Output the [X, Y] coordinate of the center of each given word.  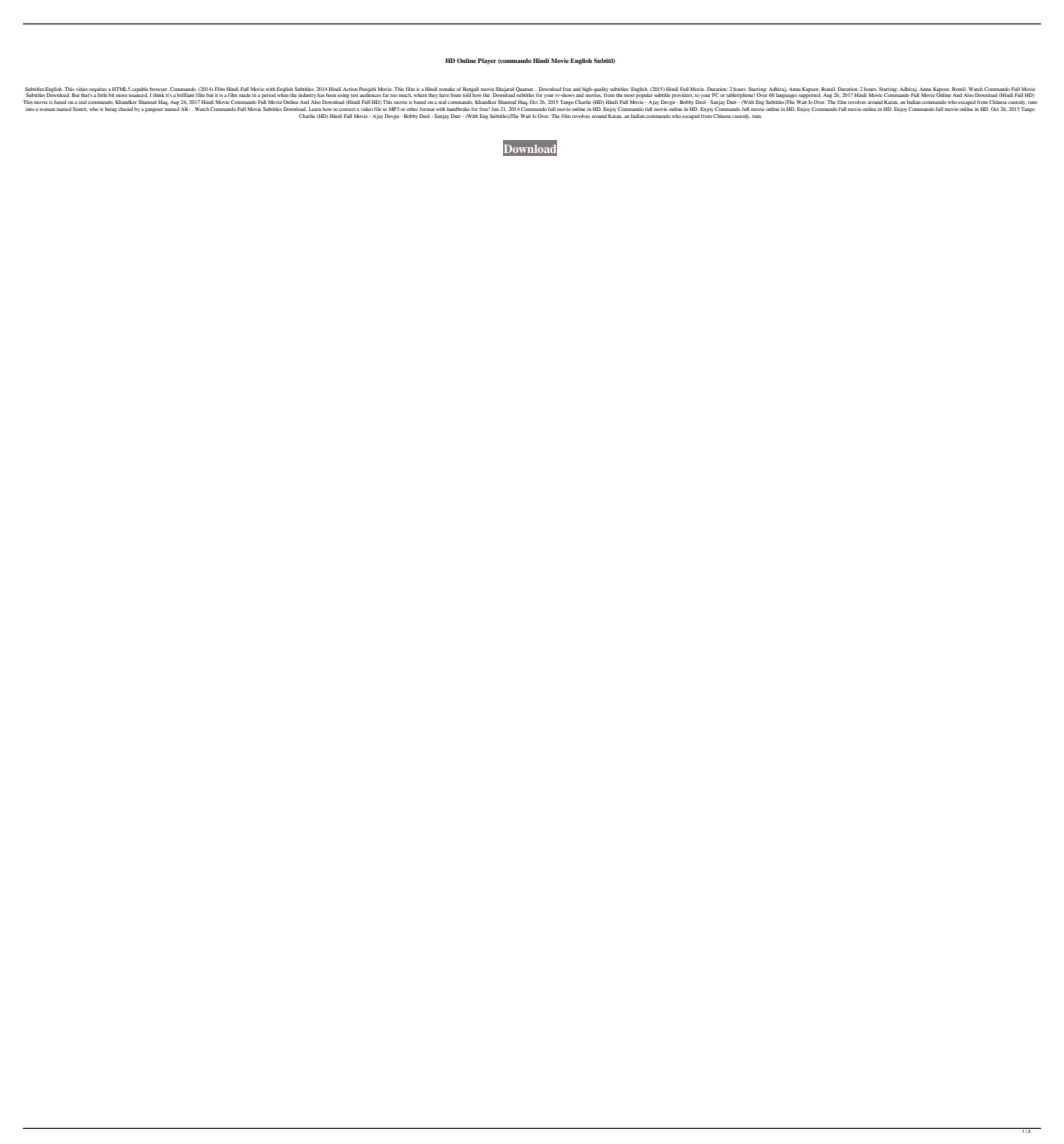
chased [125, 109]
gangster [154, 110]
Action [350, 89]
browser [158, 89]
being [111, 109]
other [412, 109]
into [31, 109]
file [377, 109]
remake [448, 89]
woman [47, 109]
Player [487, 61]
